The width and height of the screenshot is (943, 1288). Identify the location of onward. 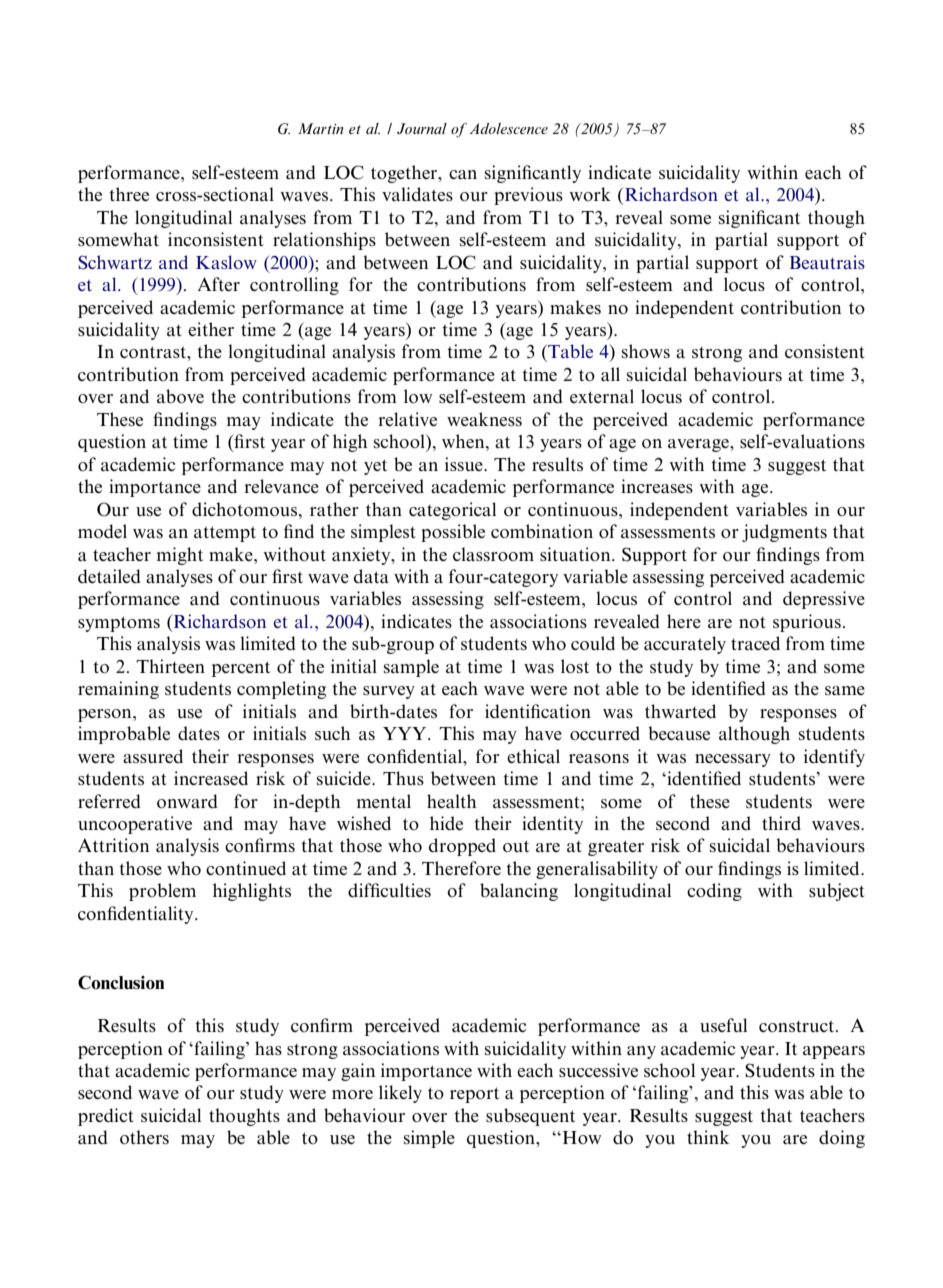
(187, 801).
